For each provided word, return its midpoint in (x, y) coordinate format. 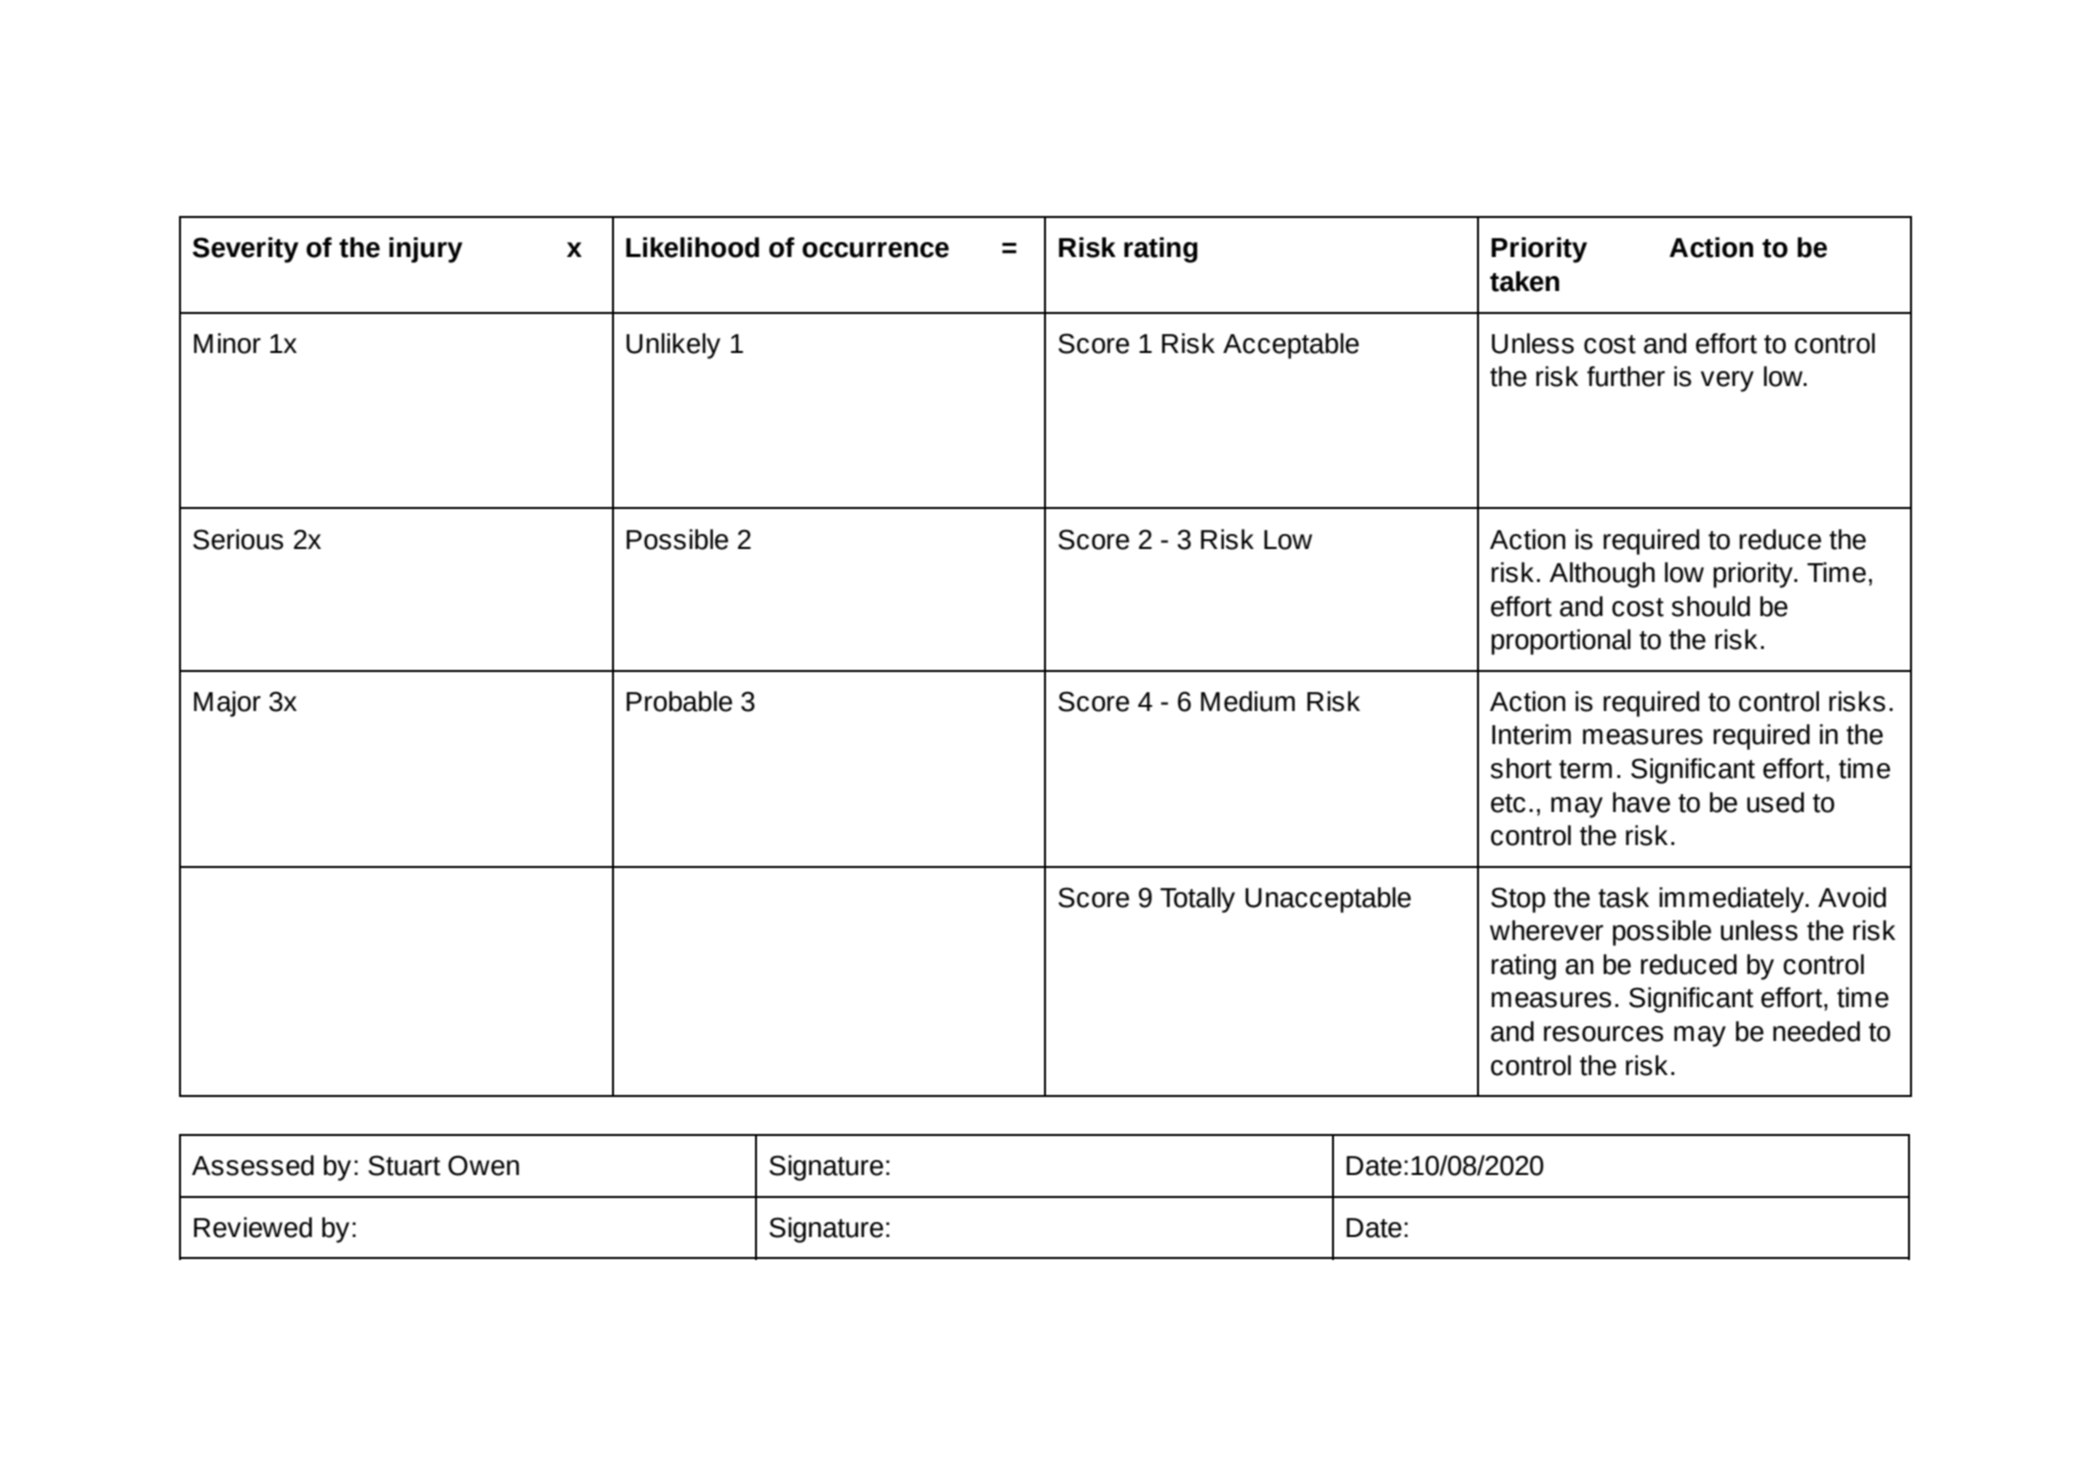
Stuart (404, 1165)
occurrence (875, 250)
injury (426, 250)
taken (1524, 281)
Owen (483, 1165)
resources (1603, 1034)
